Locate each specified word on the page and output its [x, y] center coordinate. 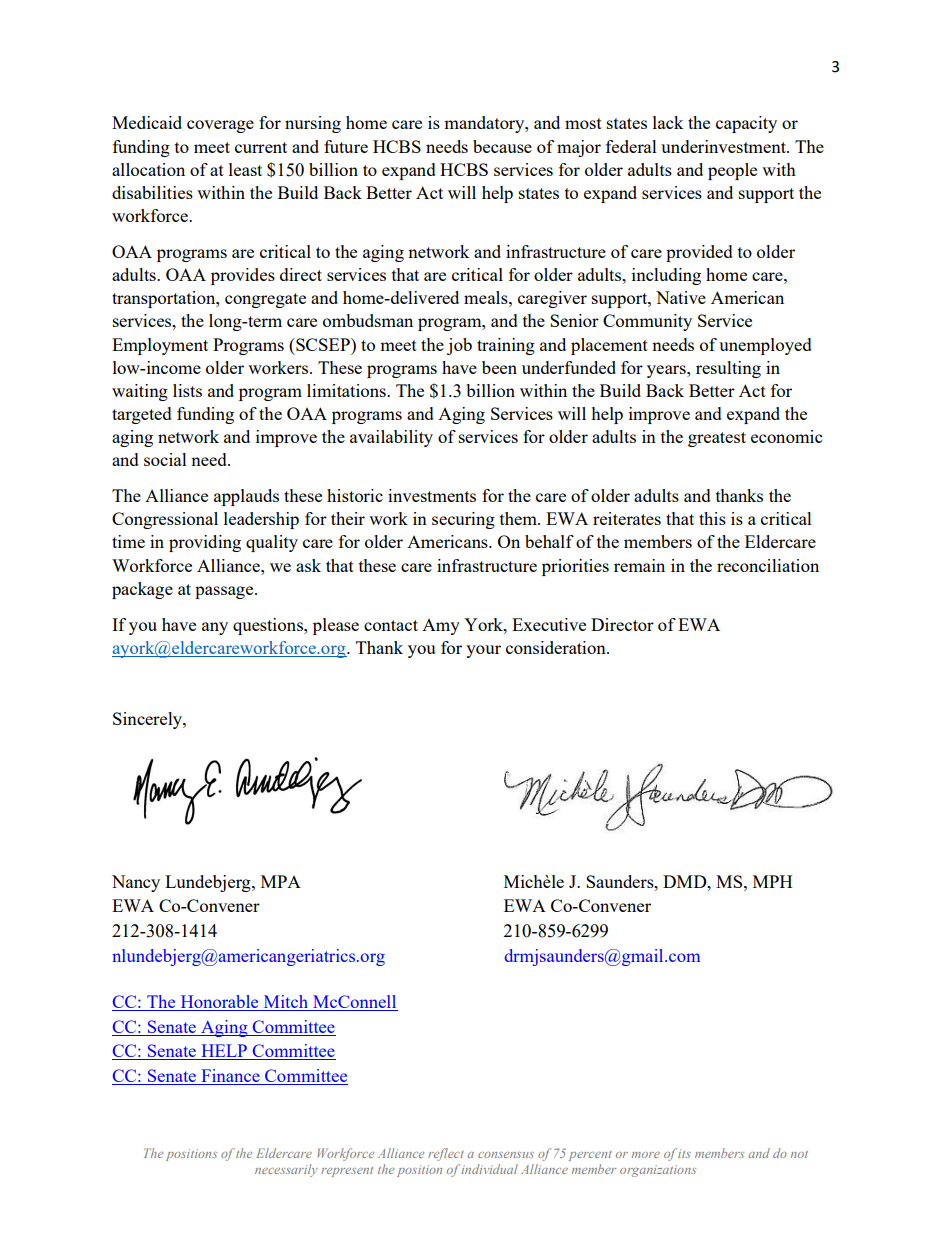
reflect [446, 1154]
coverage [220, 126]
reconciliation [768, 565]
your [483, 651]
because [502, 146]
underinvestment [724, 146]
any [215, 628]
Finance [230, 1077]
